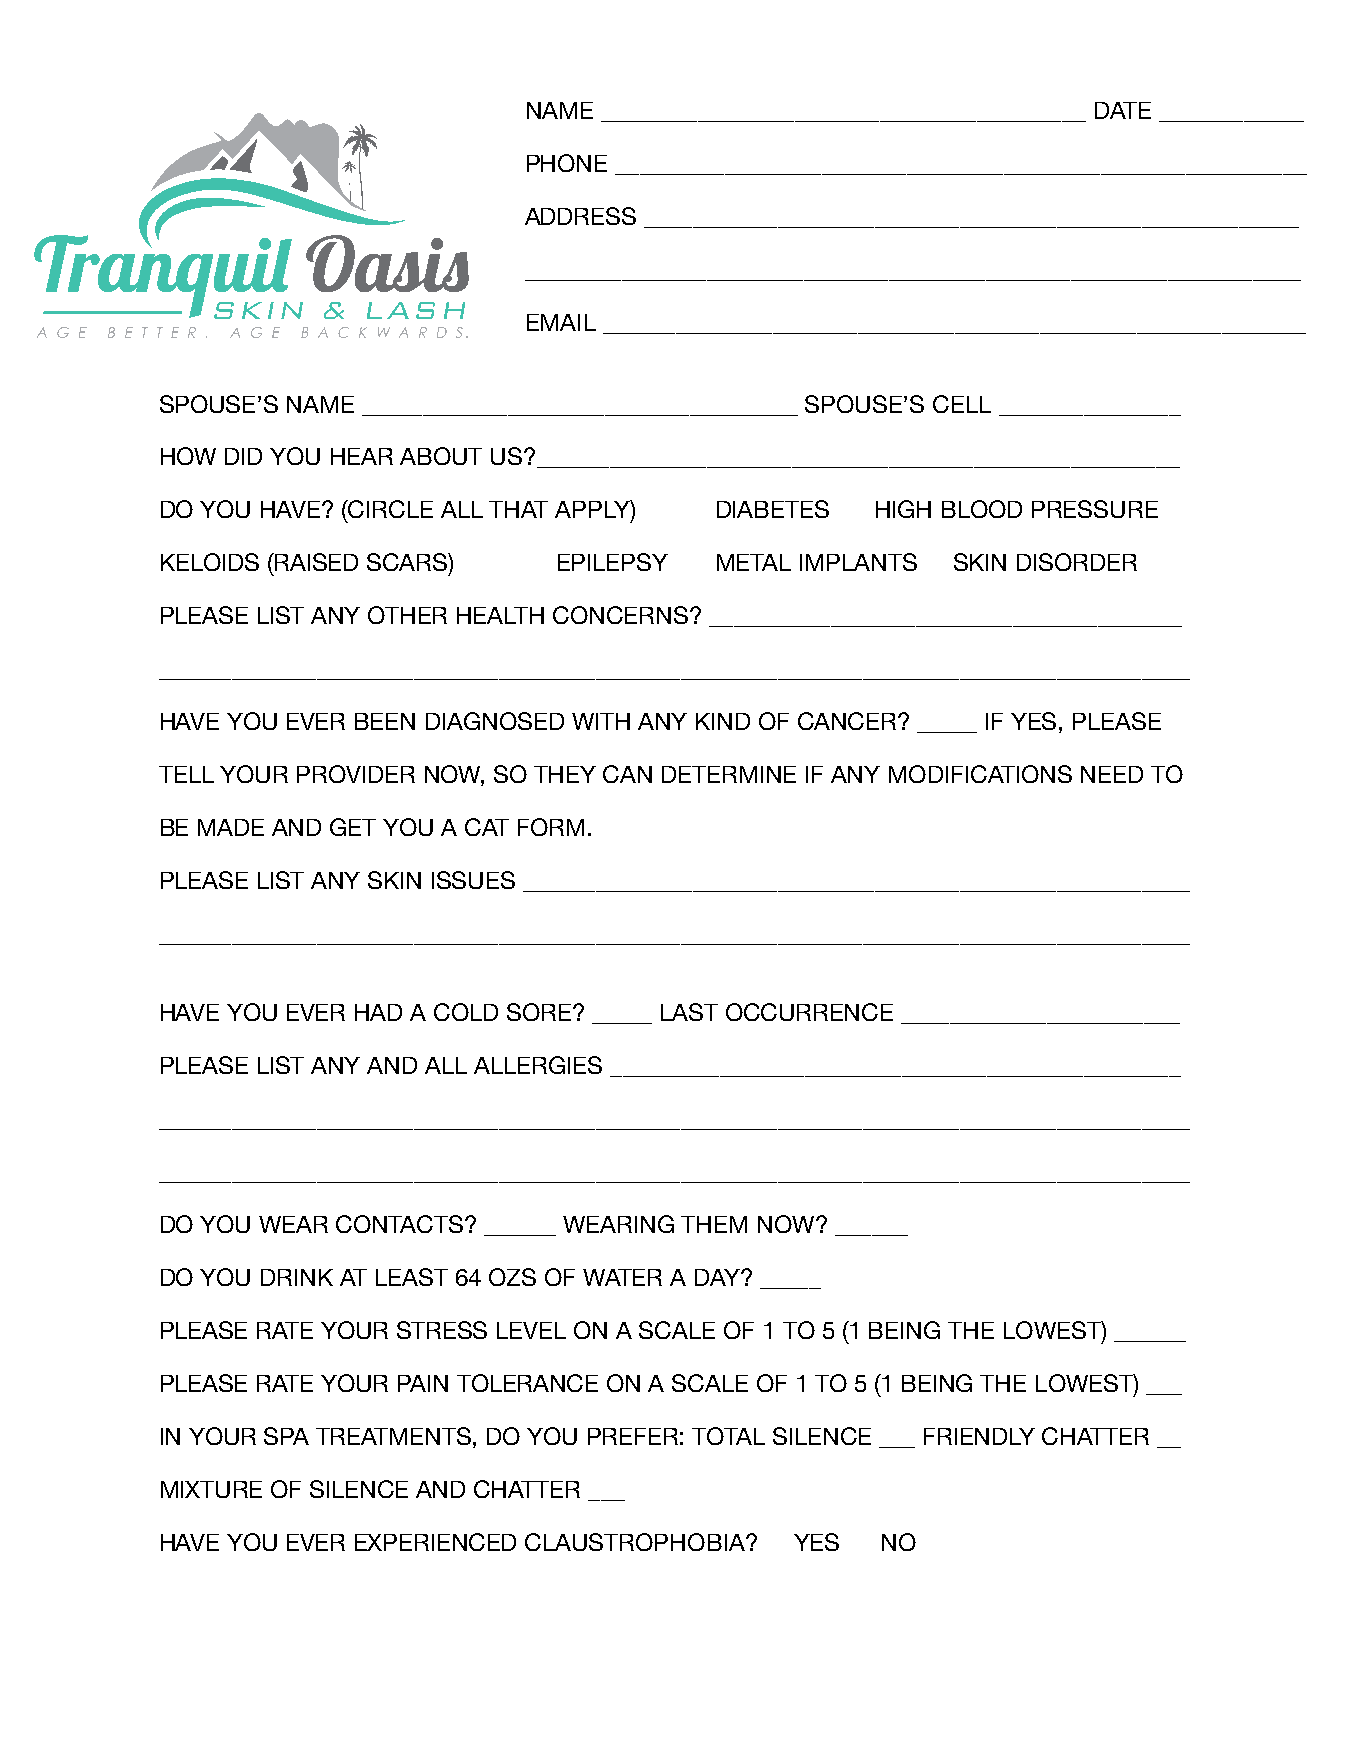 The height and width of the screenshot is (1747, 1350). I want to click on DATE, so click(1123, 110).
